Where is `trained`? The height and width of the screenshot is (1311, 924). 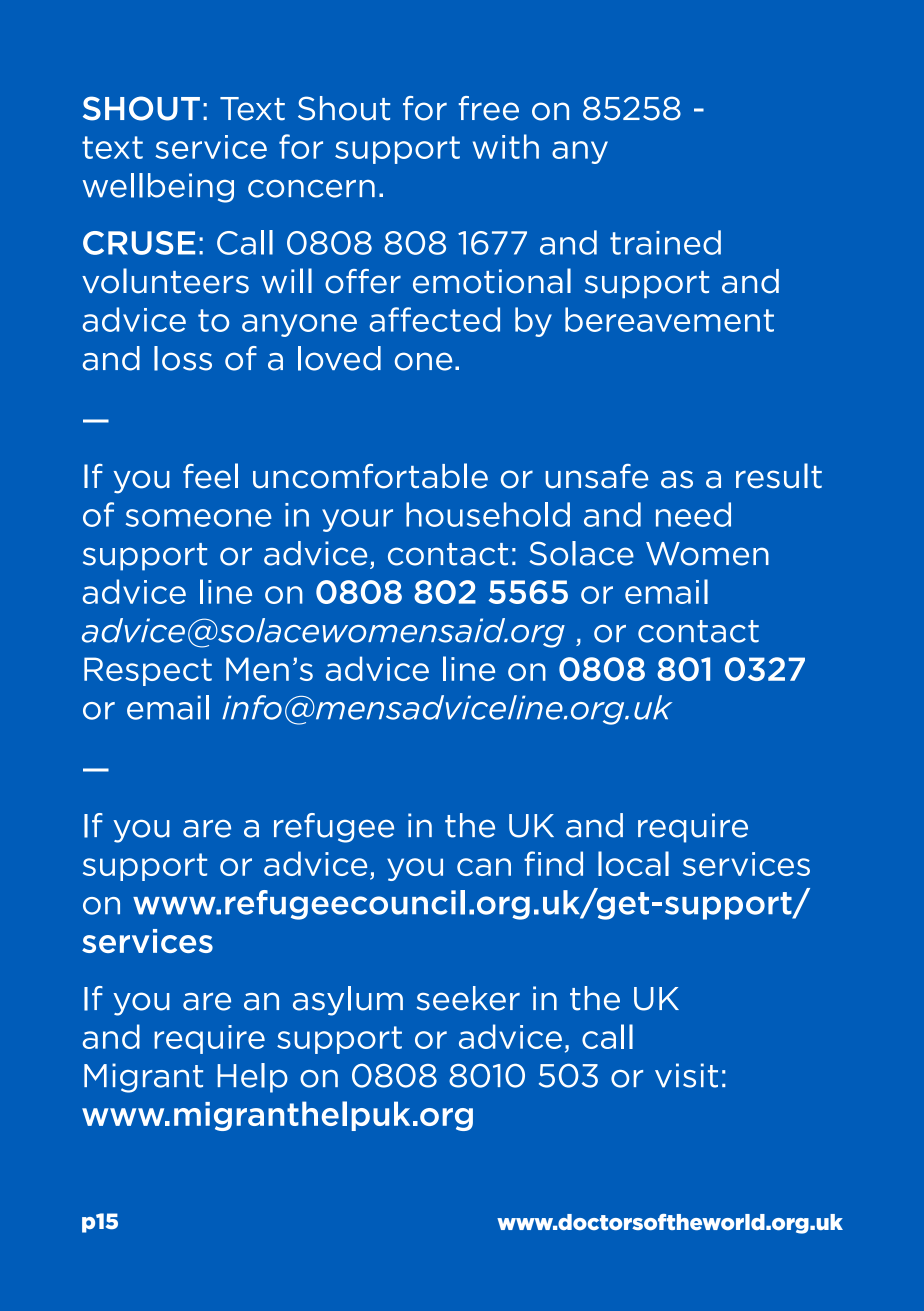 trained is located at coordinates (665, 242).
